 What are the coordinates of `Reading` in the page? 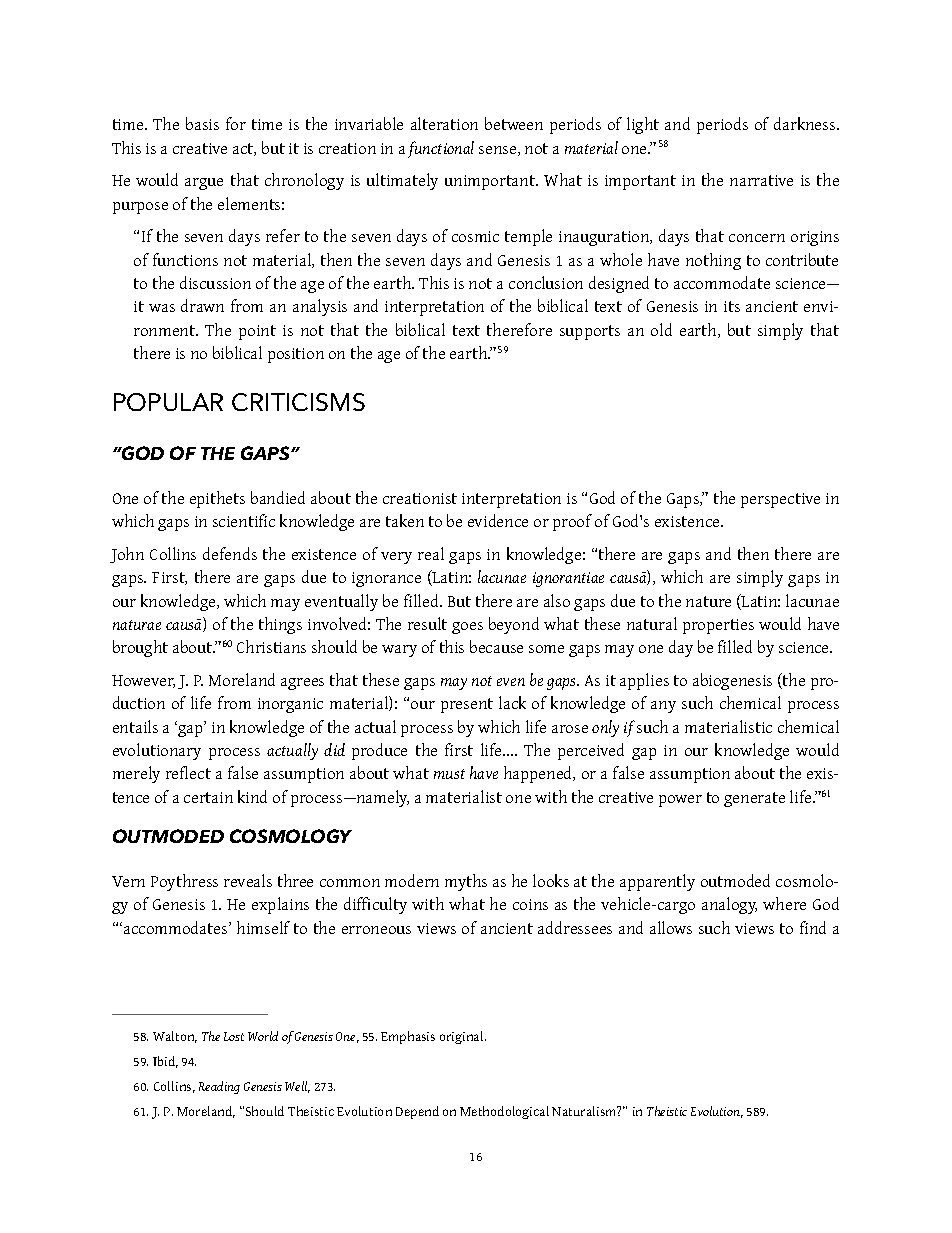 It's located at (219, 1087).
